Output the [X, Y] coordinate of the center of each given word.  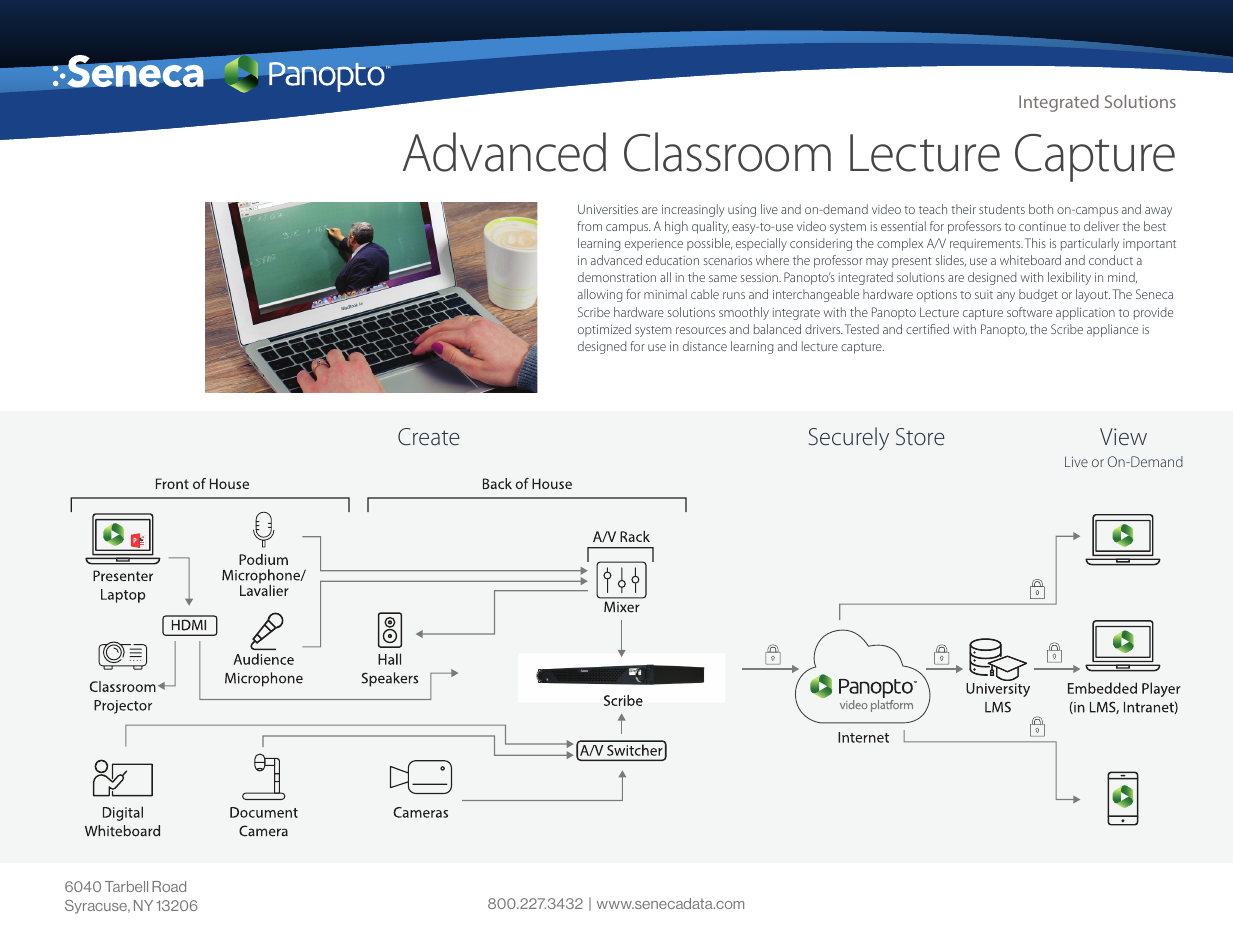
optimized [604, 330]
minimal [665, 294]
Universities [608, 209]
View [1123, 436]
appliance [1112, 330]
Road [169, 886]
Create [429, 437]
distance [705, 346]
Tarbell [126, 886]
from [589, 226]
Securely [849, 438]
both [1041, 209]
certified [927, 329]
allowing [600, 295]
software [1029, 312]
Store [920, 437]
